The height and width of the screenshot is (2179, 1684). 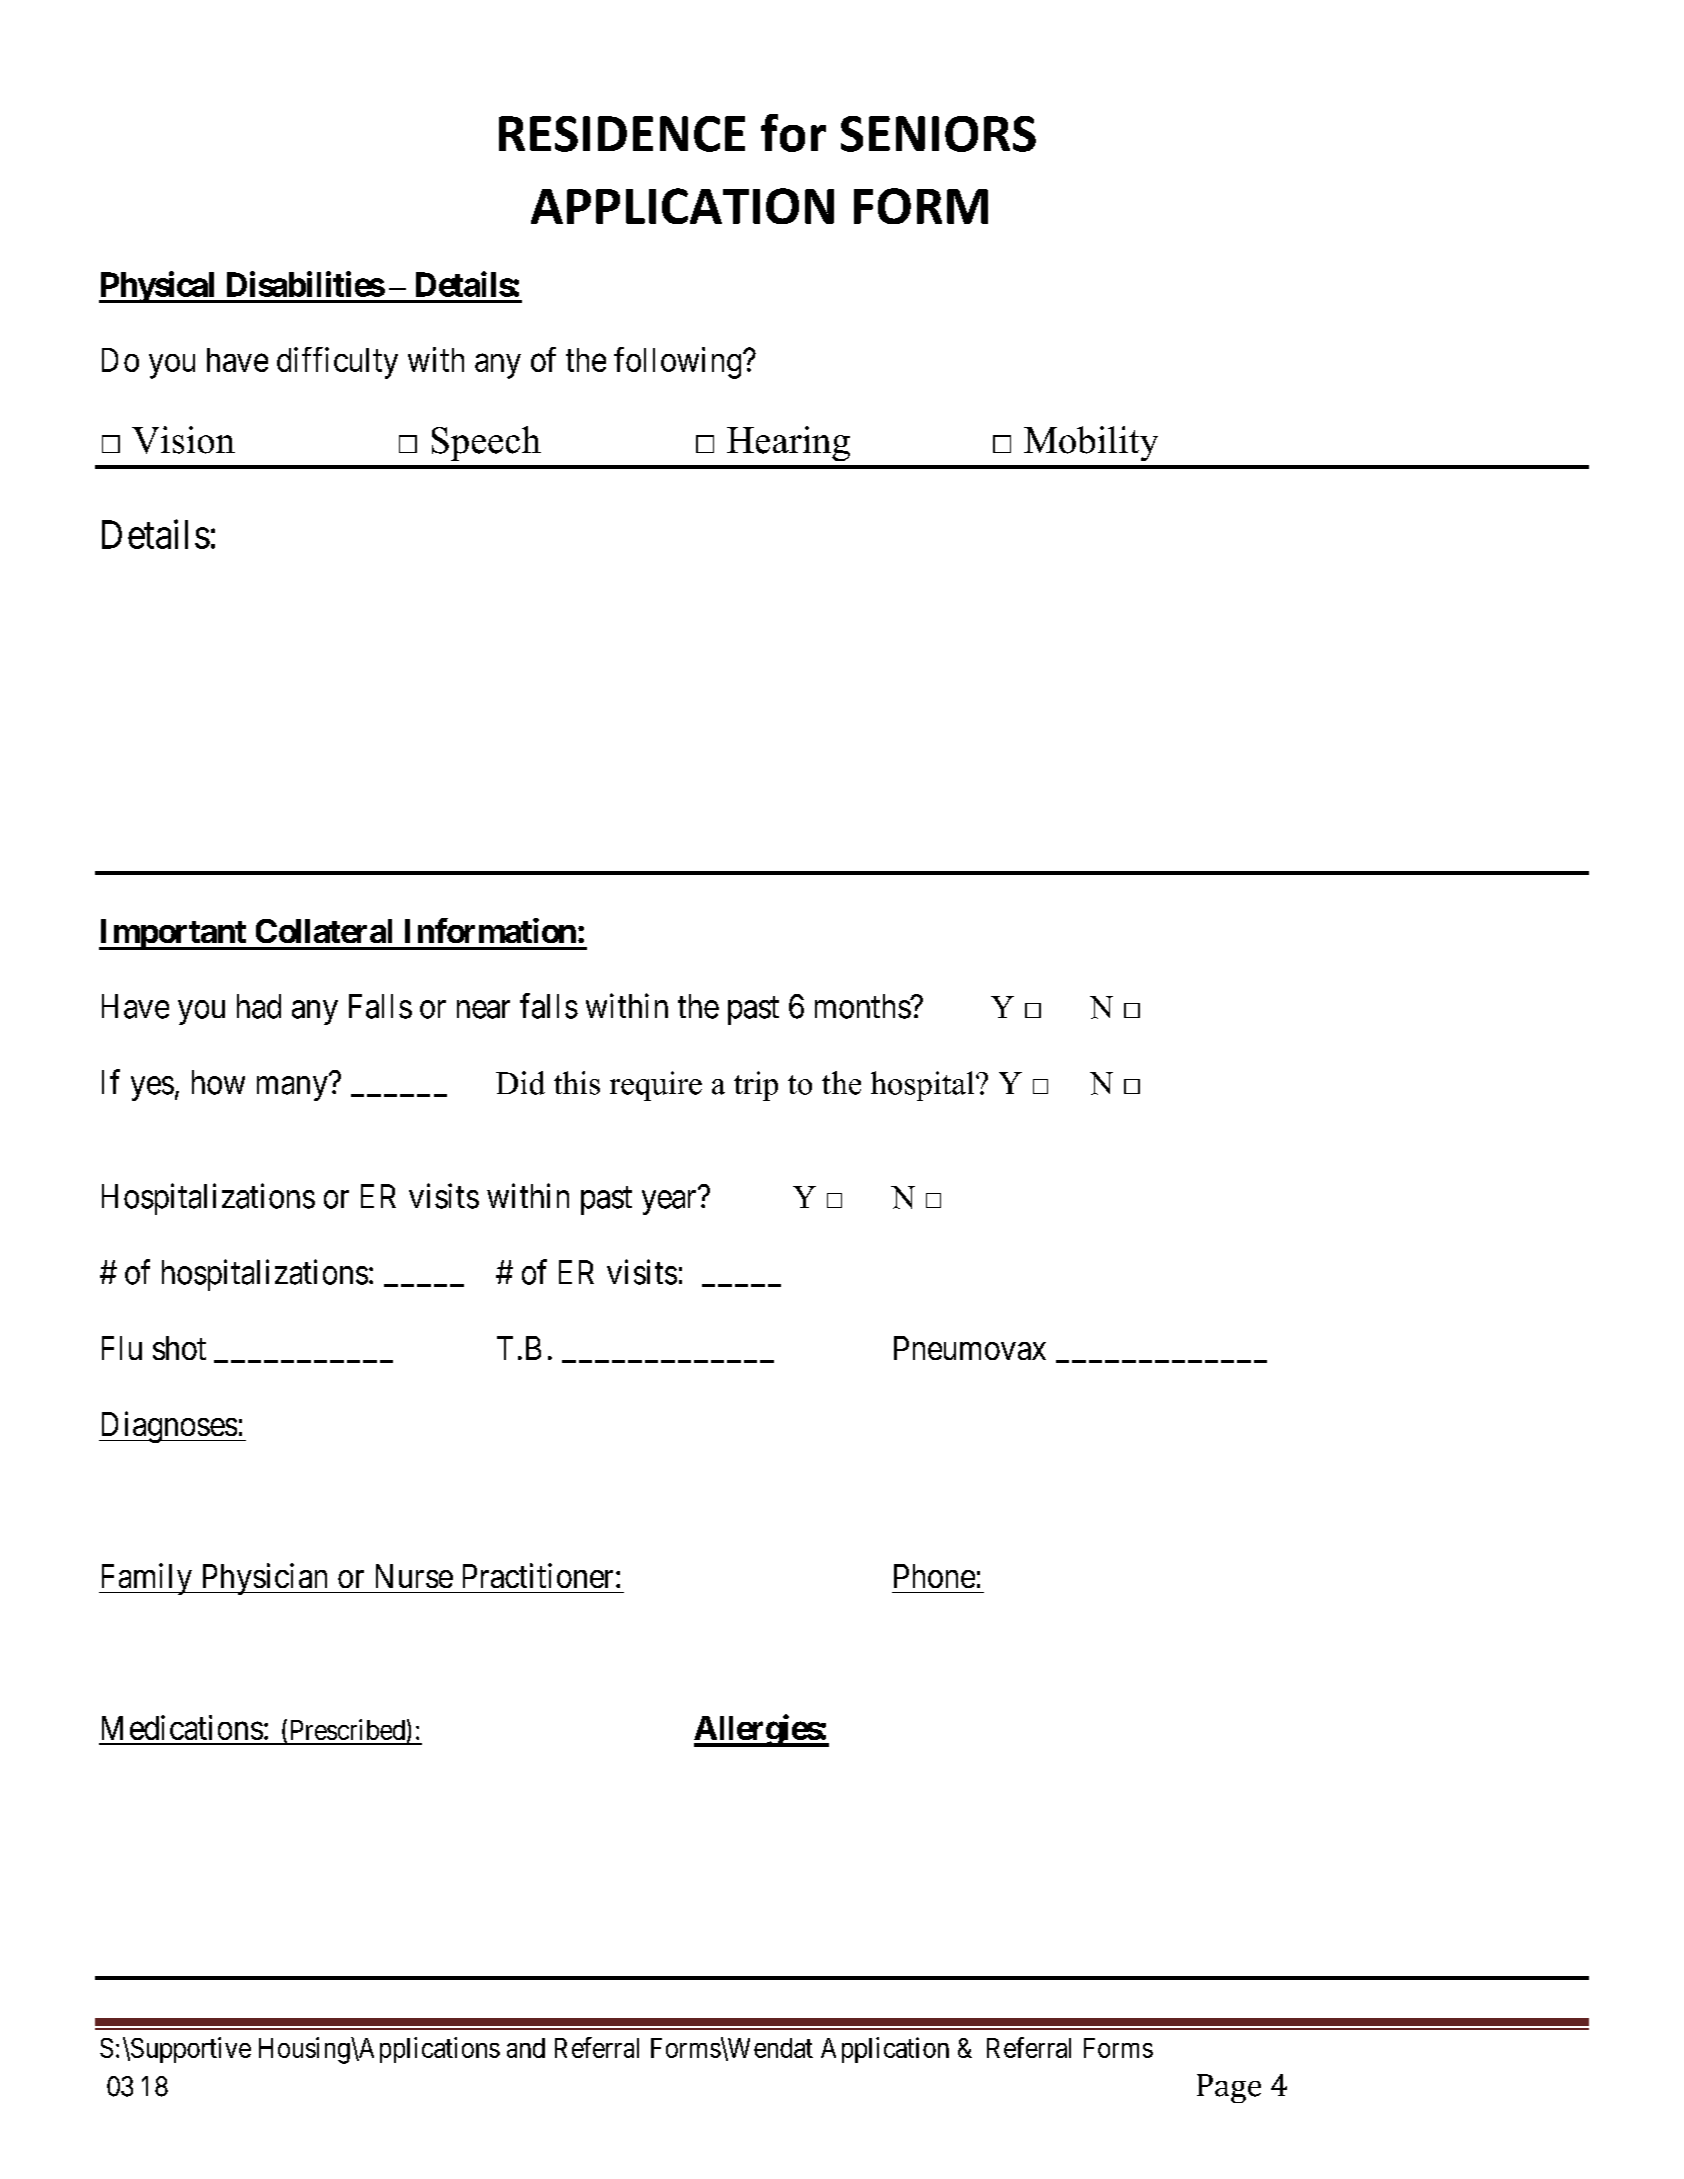 I want to click on and, so click(x=526, y=2048).
